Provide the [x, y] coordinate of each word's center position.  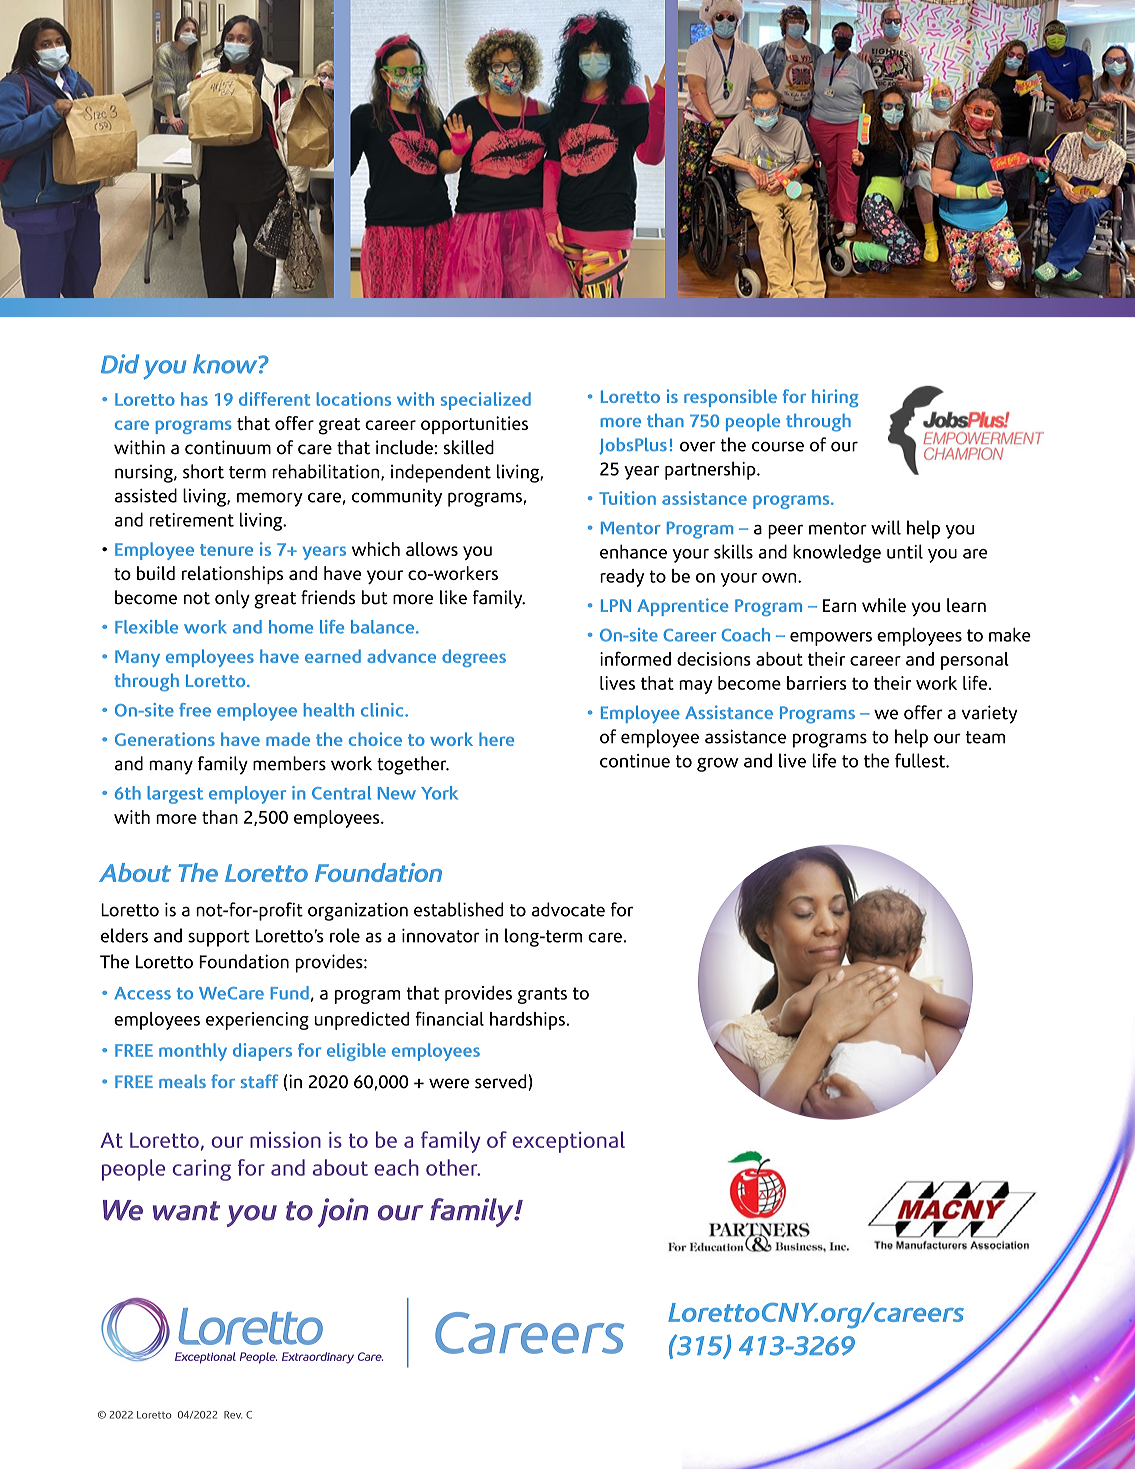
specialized [486, 401]
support [219, 938]
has [194, 399]
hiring [835, 398]
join [343, 1213]
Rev [233, 1415]
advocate [568, 909]
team [985, 737]
